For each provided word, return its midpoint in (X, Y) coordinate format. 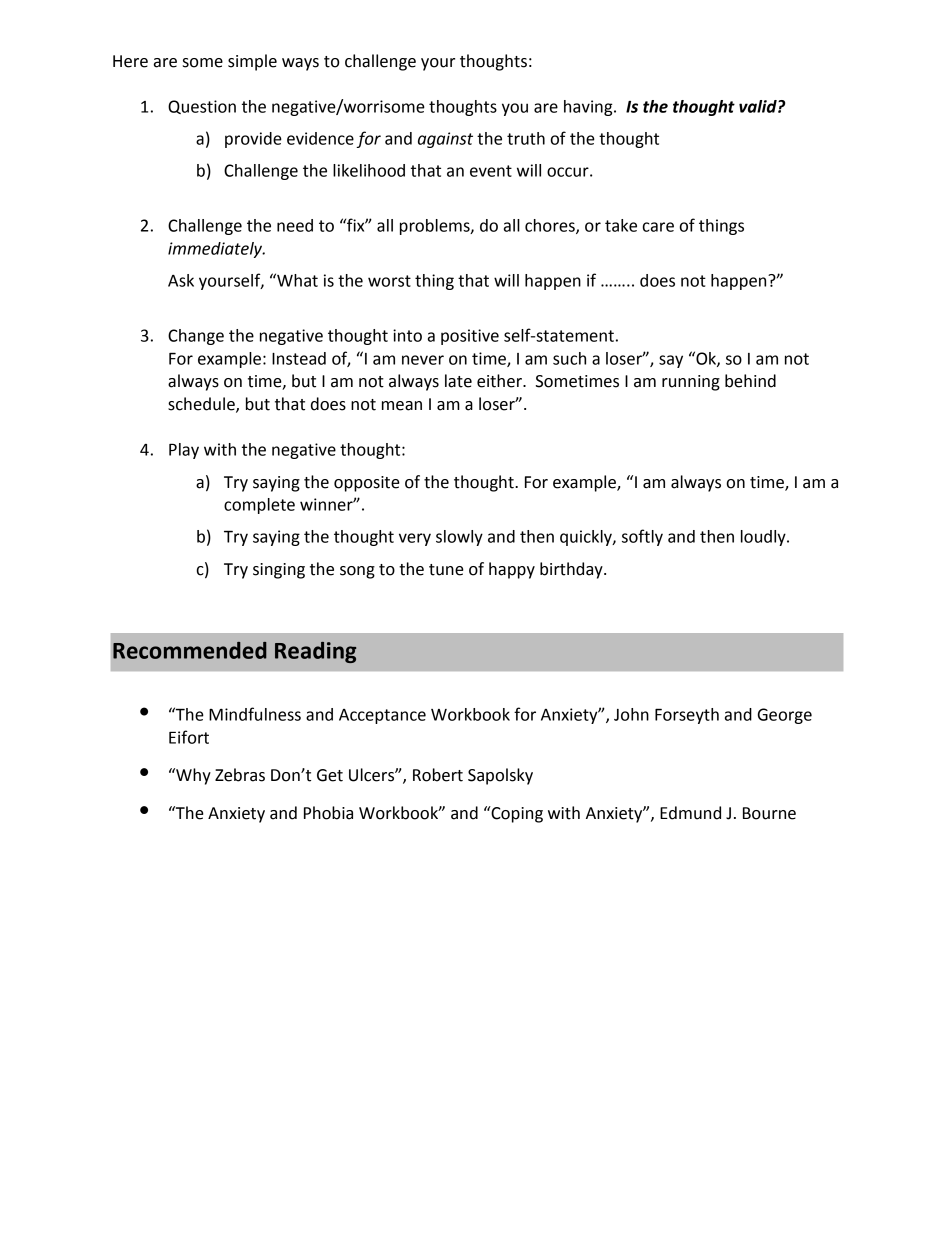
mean (402, 406)
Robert (438, 775)
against (445, 140)
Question (202, 107)
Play (184, 451)
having (589, 108)
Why (192, 776)
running (691, 383)
